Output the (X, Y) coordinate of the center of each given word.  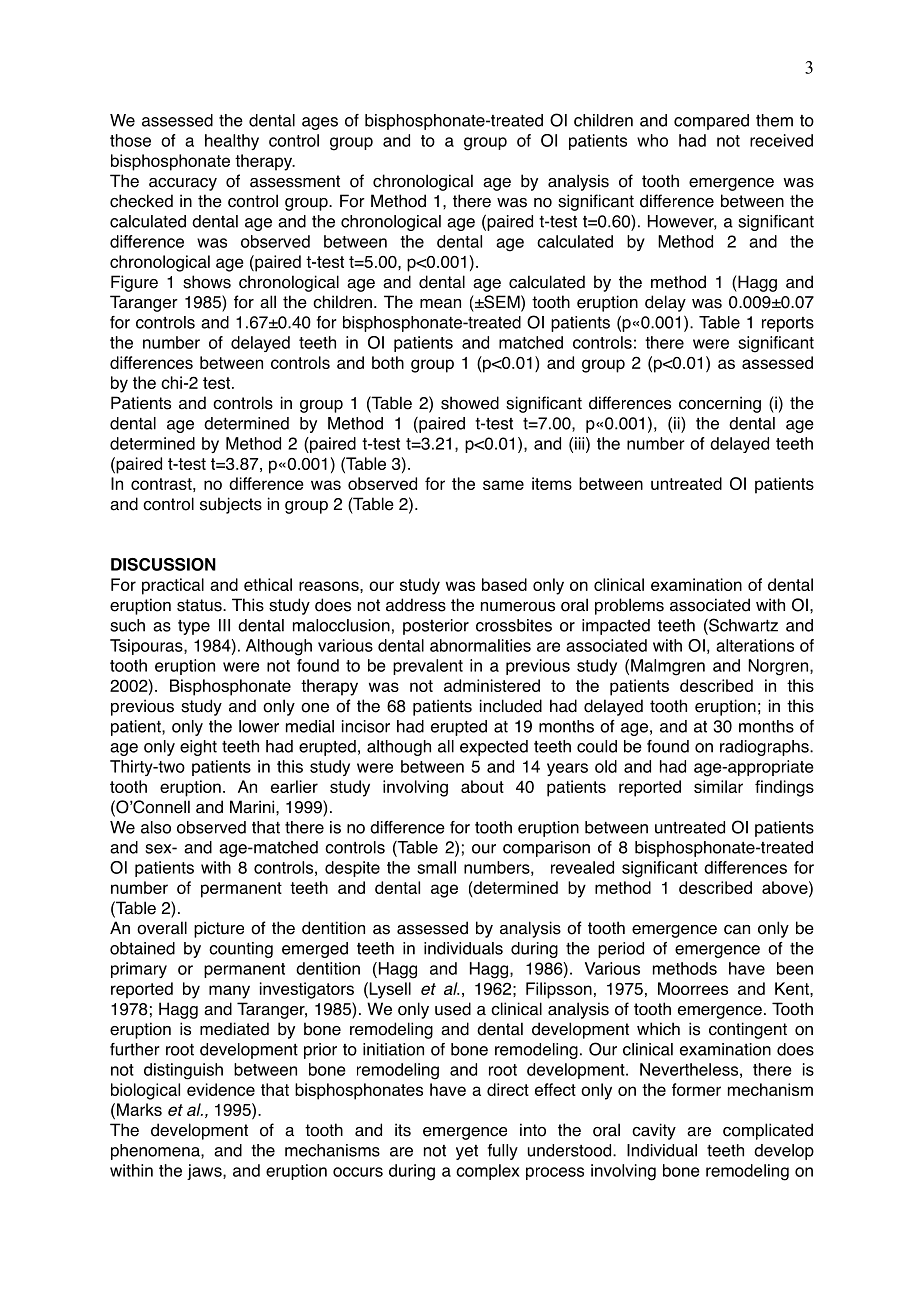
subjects (231, 505)
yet (467, 1152)
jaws (205, 1172)
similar (718, 786)
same (503, 485)
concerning (720, 404)
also (156, 827)
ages (320, 123)
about (482, 786)
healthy (232, 142)
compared (711, 122)
